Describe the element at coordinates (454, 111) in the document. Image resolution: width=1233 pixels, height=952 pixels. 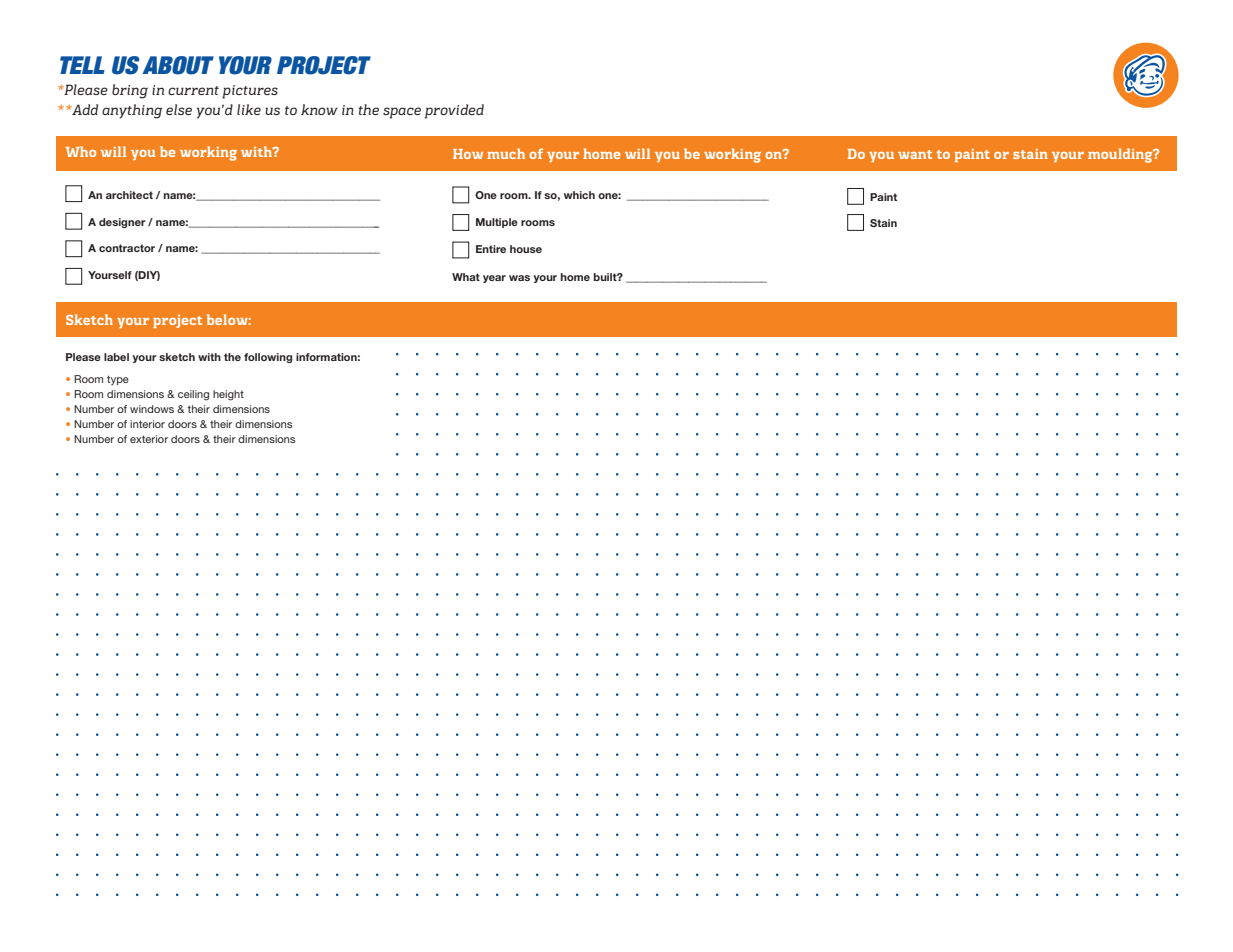
I see `provided` at that location.
